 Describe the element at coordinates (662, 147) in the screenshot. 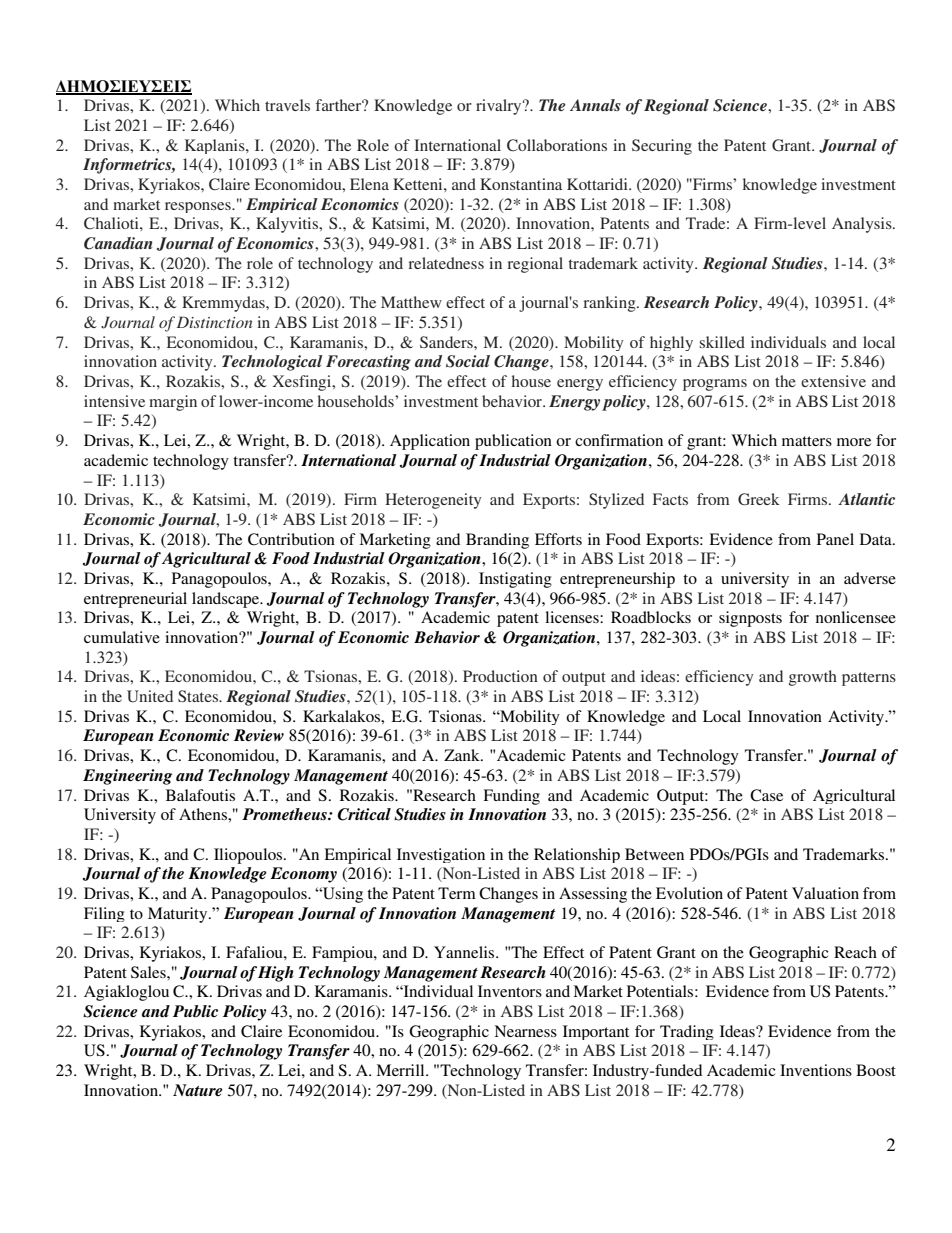

I see `Securing` at that location.
